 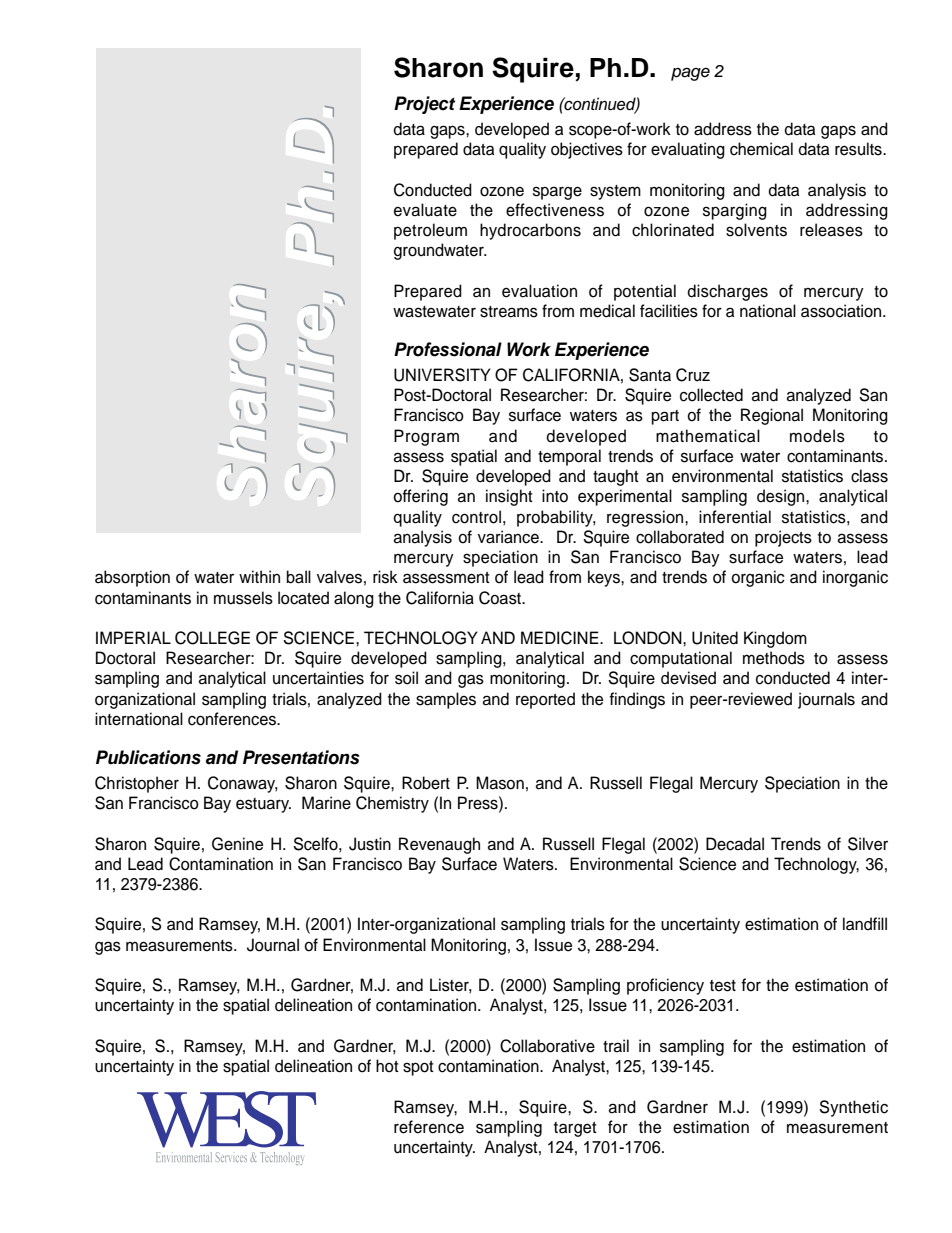 I want to click on objectives, so click(x=587, y=150).
